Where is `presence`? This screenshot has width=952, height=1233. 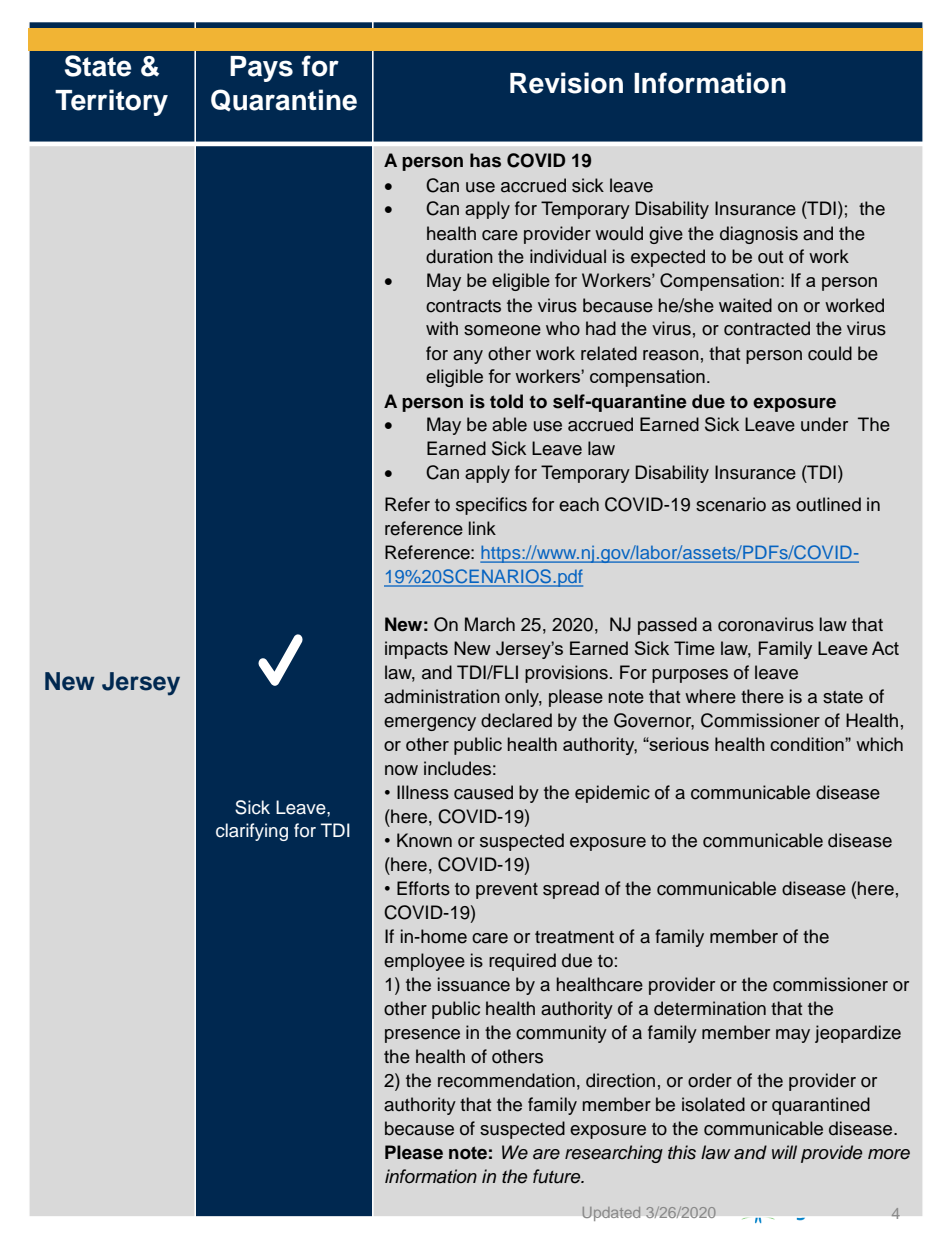
presence is located at coordinates (422, 1036).
